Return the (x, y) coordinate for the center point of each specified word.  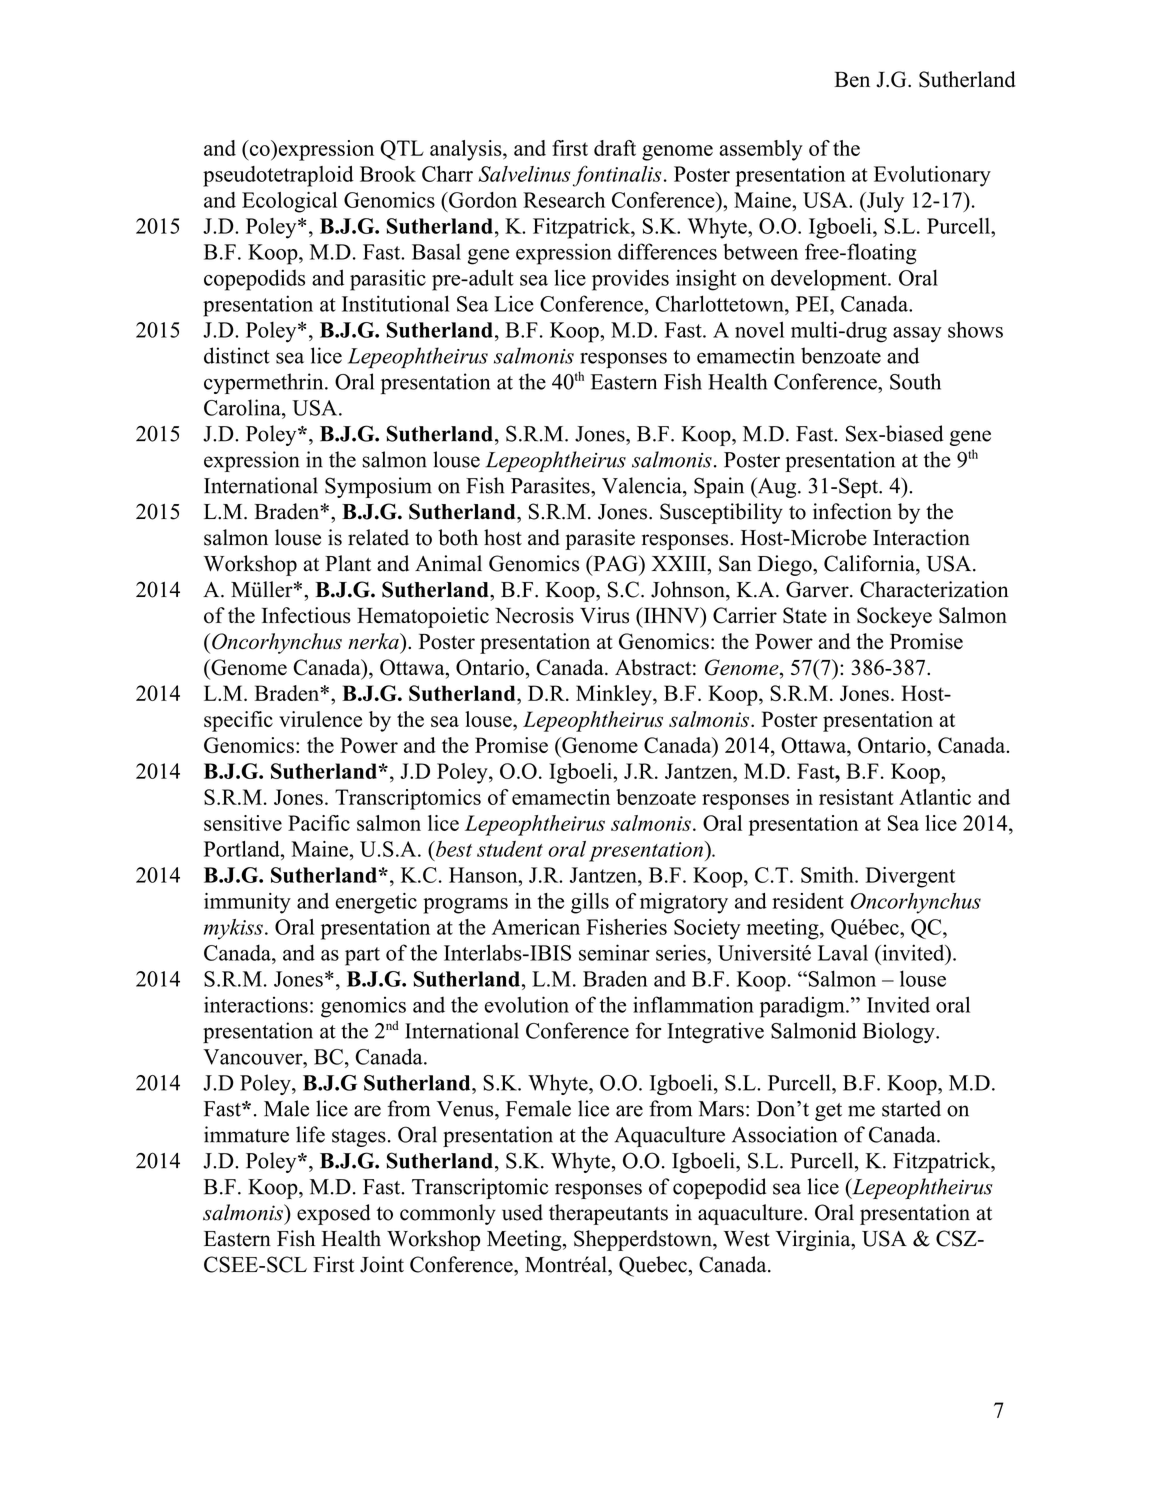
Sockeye (894, 617)
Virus (604, 615)
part (362, 956)
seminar (614, 952)
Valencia (643, 485)
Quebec (654, 1266)
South (915, 381)
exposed (333, 1214)
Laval (843, 952)
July (884, 202)
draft (615, 148)
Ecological (289, 202)
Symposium (378, 487)
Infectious (306, 615)
